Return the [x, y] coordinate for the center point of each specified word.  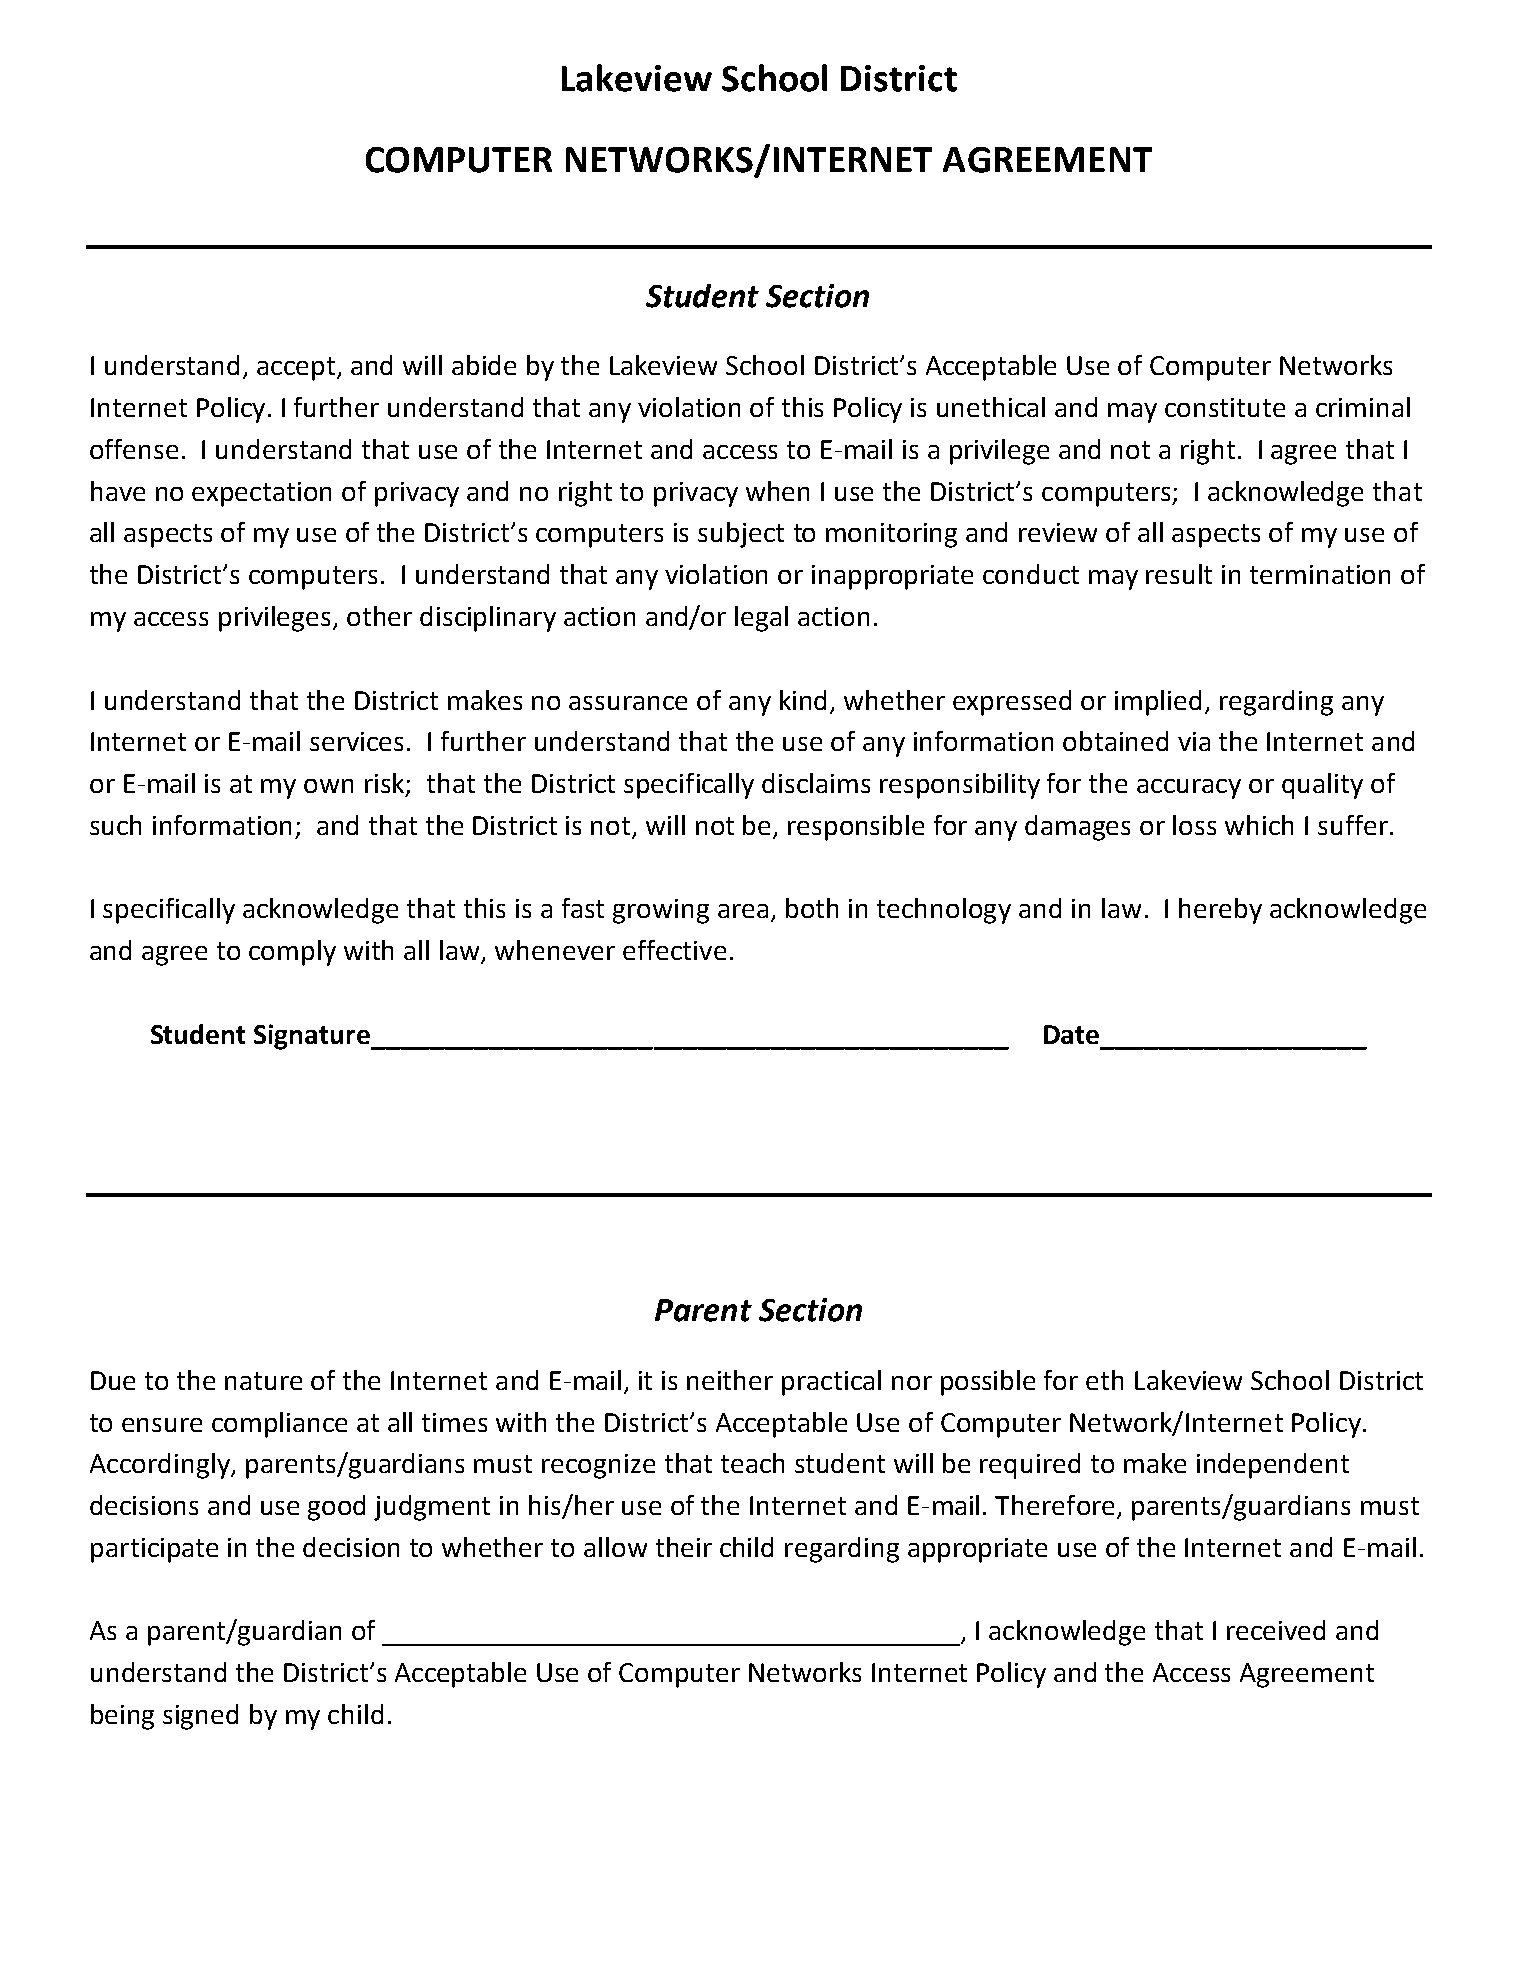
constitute [1225, 407]
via [1194, 741]
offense [134, 449]
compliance [279, 1425]
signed [200, 1717]
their [684, 1547]
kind [803, 700]
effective [674, 950]
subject [741, 535]
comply [292, 953]
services [356, 741]
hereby [1220, 911]
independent [1273, 1466]
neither [730, 1380]
